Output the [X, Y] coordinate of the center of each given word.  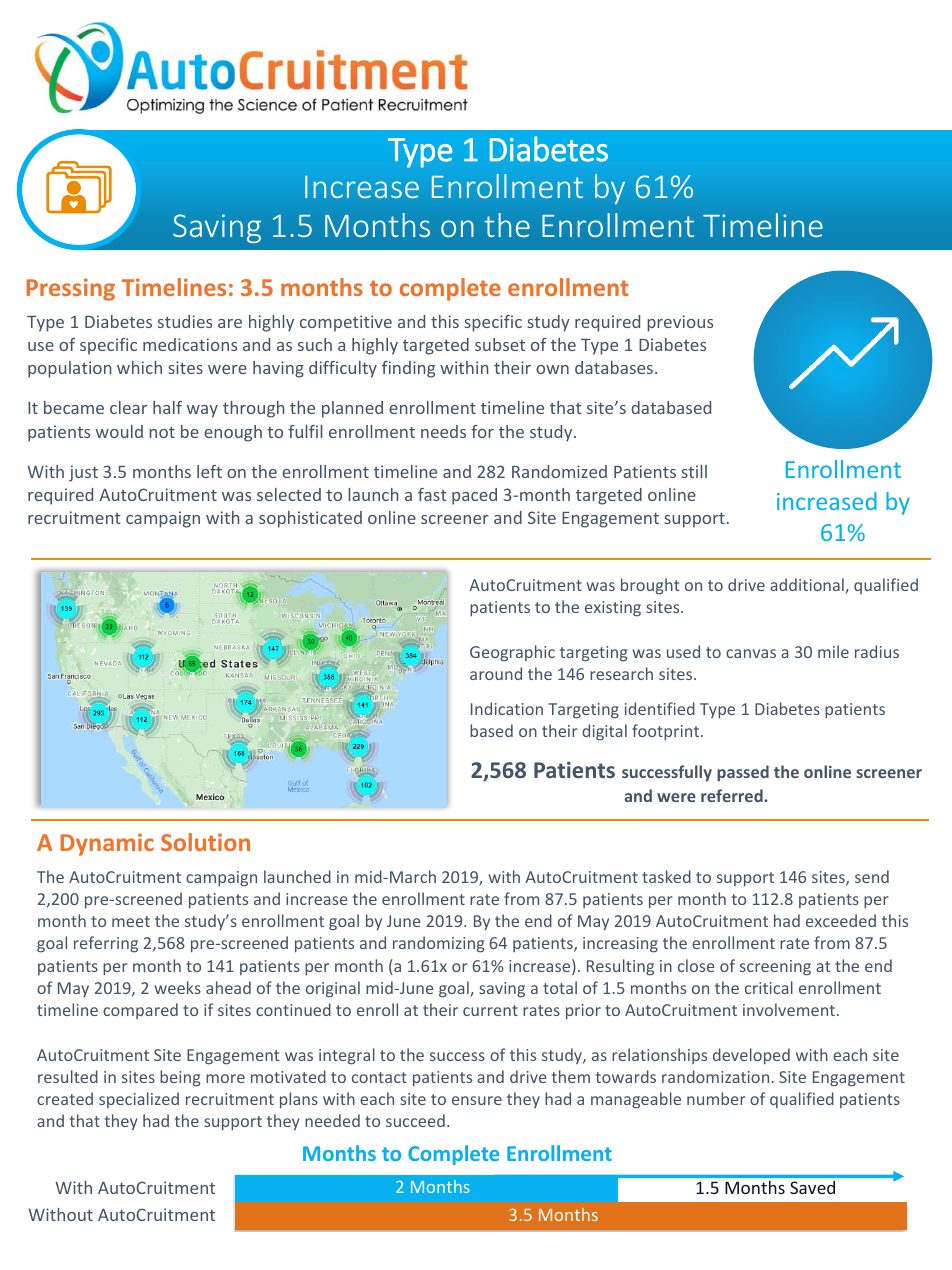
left [209, 471]
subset [500, 344]
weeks [177, 987]
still [694, 471]
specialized [139, 1100]
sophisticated [310, 519]
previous [680, 323]
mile [833, 651]
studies [185, 321]
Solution [205, 842]
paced [474, 496]
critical [769, 987]
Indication [507, 708]
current [490, 1010]
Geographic [512, 653]
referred [733, 795]
